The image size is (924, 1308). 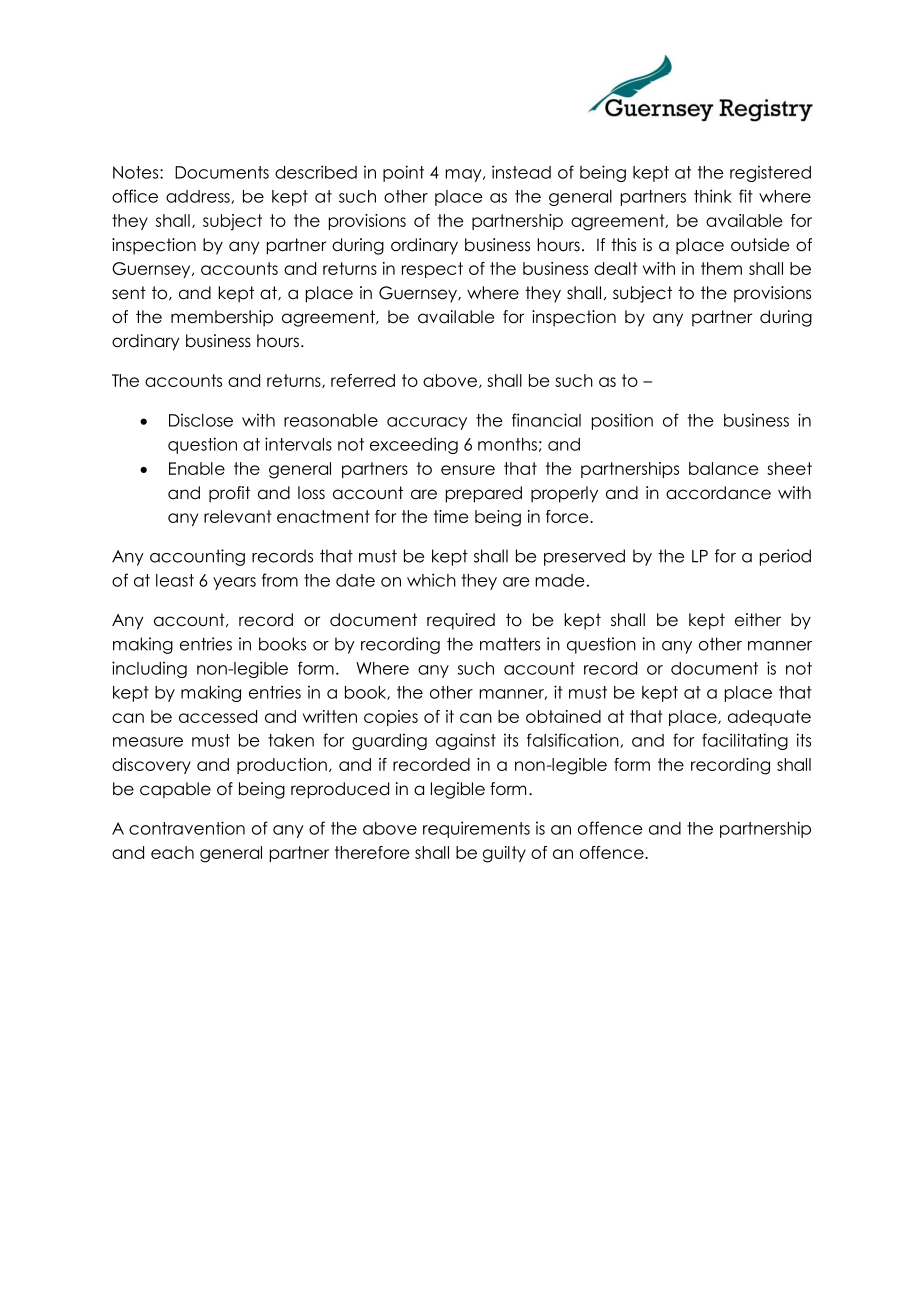 What do you see at coordinates (218, 716) in the image?
I see `accessed` at bounding box center [218, 716].
